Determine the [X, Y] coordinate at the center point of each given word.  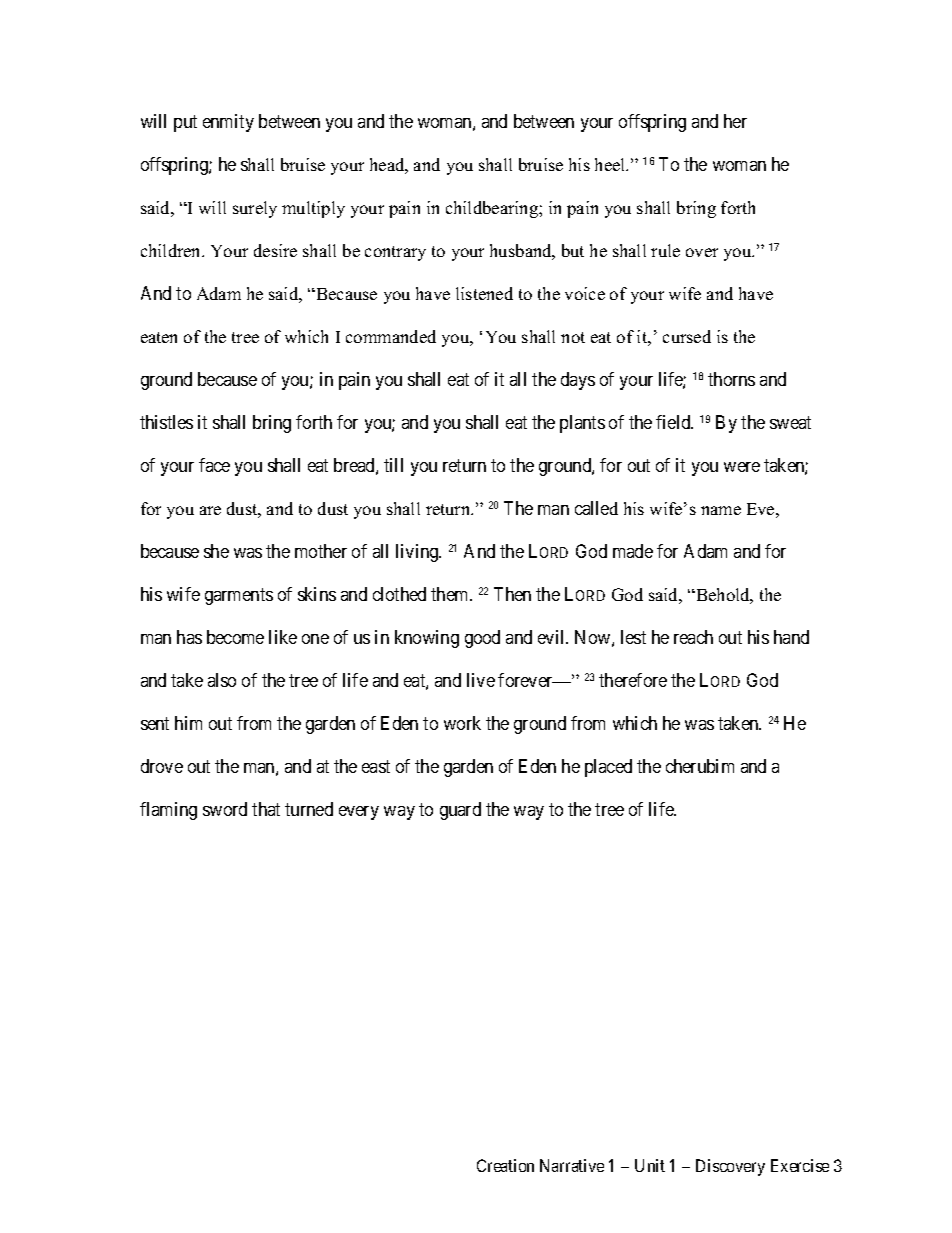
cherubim [700, 766]
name [721, 510]
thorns [731, 379]
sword [225, 809]
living [418, 553]
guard [460, 811]
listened [484, 293]
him [188, 723]
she [216, 551]
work [462, 723]
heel [611, 164]
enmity [228, 123]
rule [665, 250]
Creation [505, 1165]
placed [608, 768]
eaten [159, 337]
